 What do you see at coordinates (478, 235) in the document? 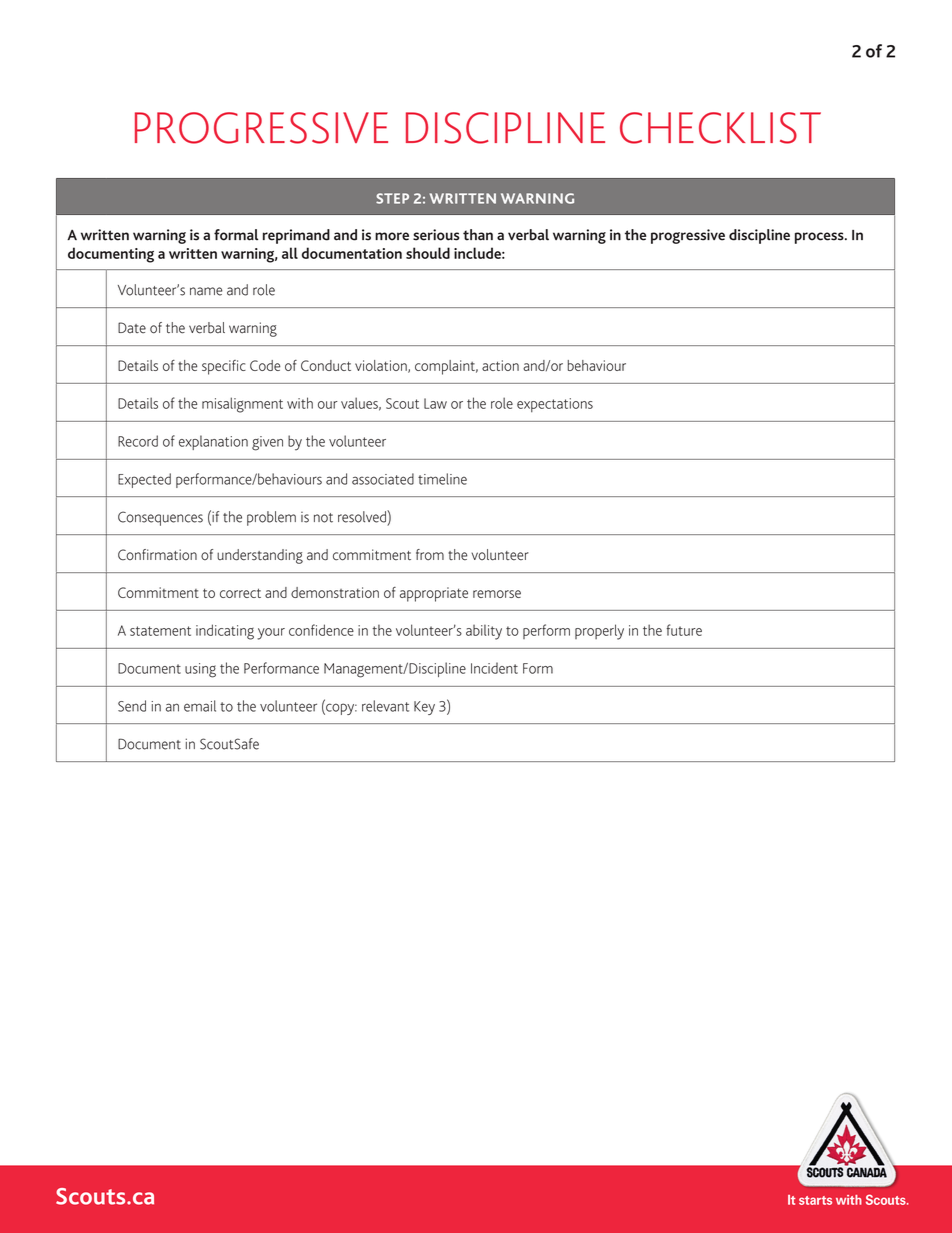
I see `than` at bounding box center [478, 235].
